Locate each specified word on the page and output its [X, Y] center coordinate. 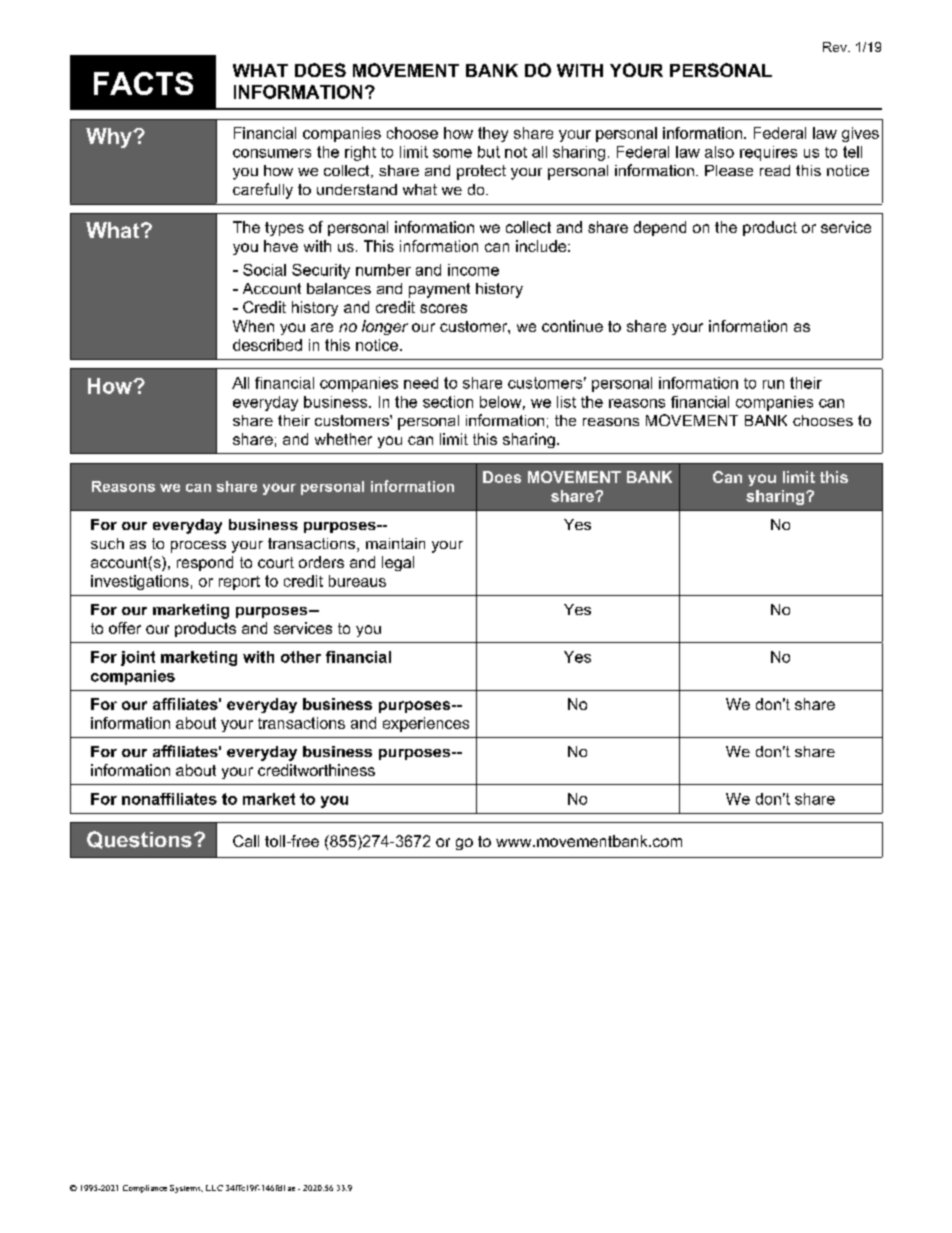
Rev [836, 47]
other [301, 657]
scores [443, 308]
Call [246, 841]
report [239, 583]
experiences [426, 724]
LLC [214, 1188]
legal [398, 563]
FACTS [143, 83]
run [773, 384]
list [566, 402]
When [253, 326]
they [493, 134]
